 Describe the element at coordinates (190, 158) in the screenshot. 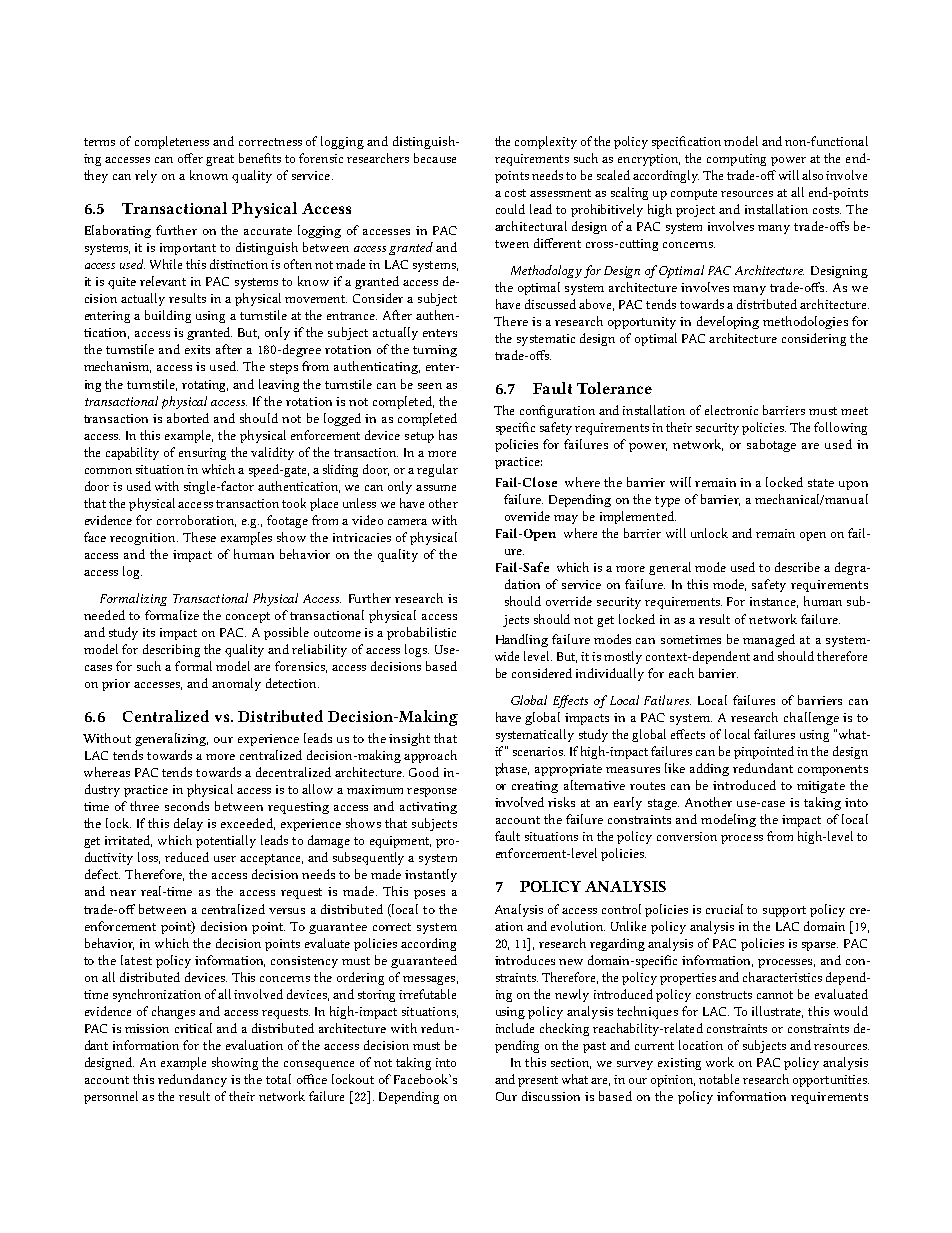

I see `offer` at that location.
